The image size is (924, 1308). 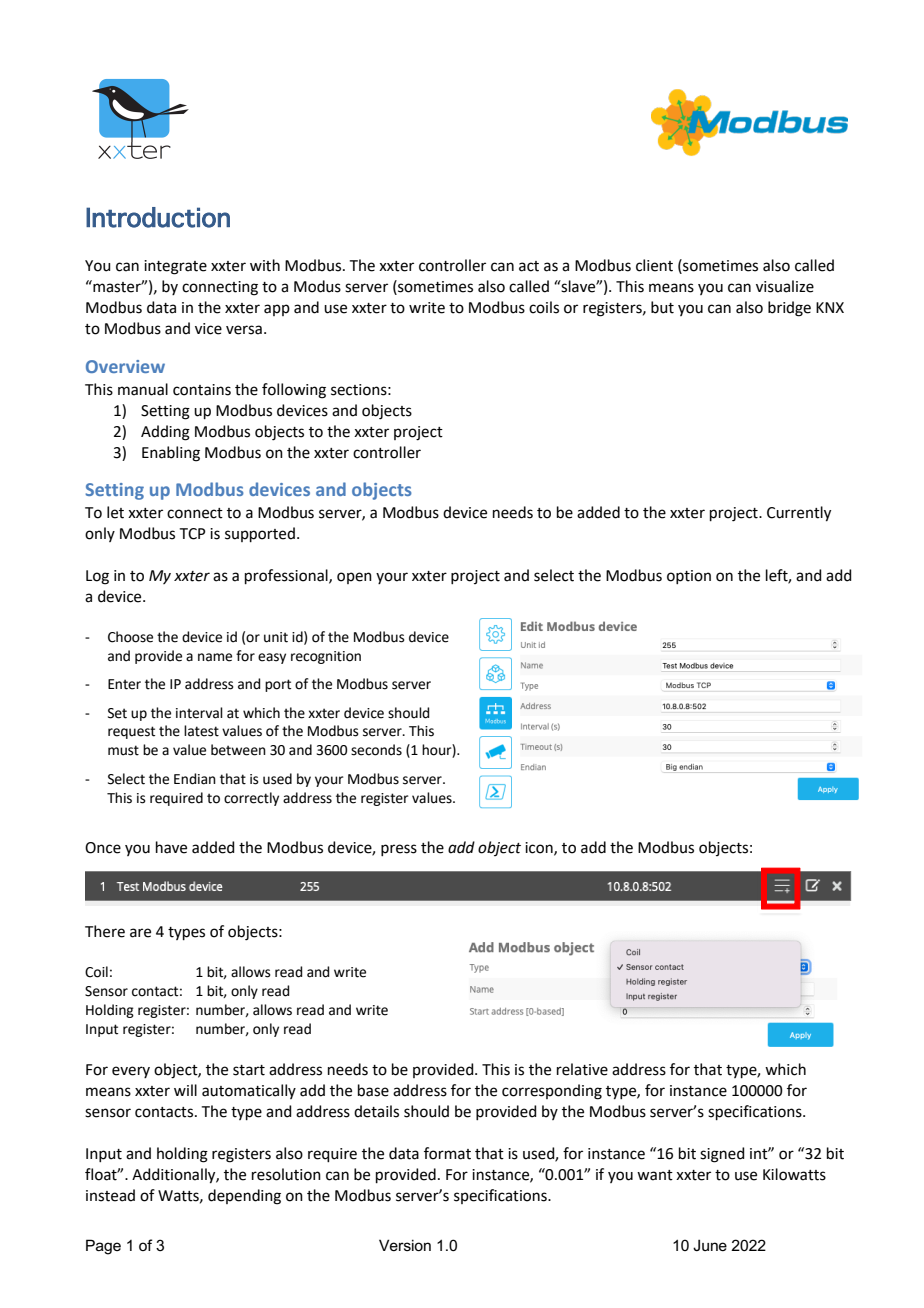 What do you see at coordinates (171, 847) in the screenshot?
I see `have` at bounding box center [171, 847].
